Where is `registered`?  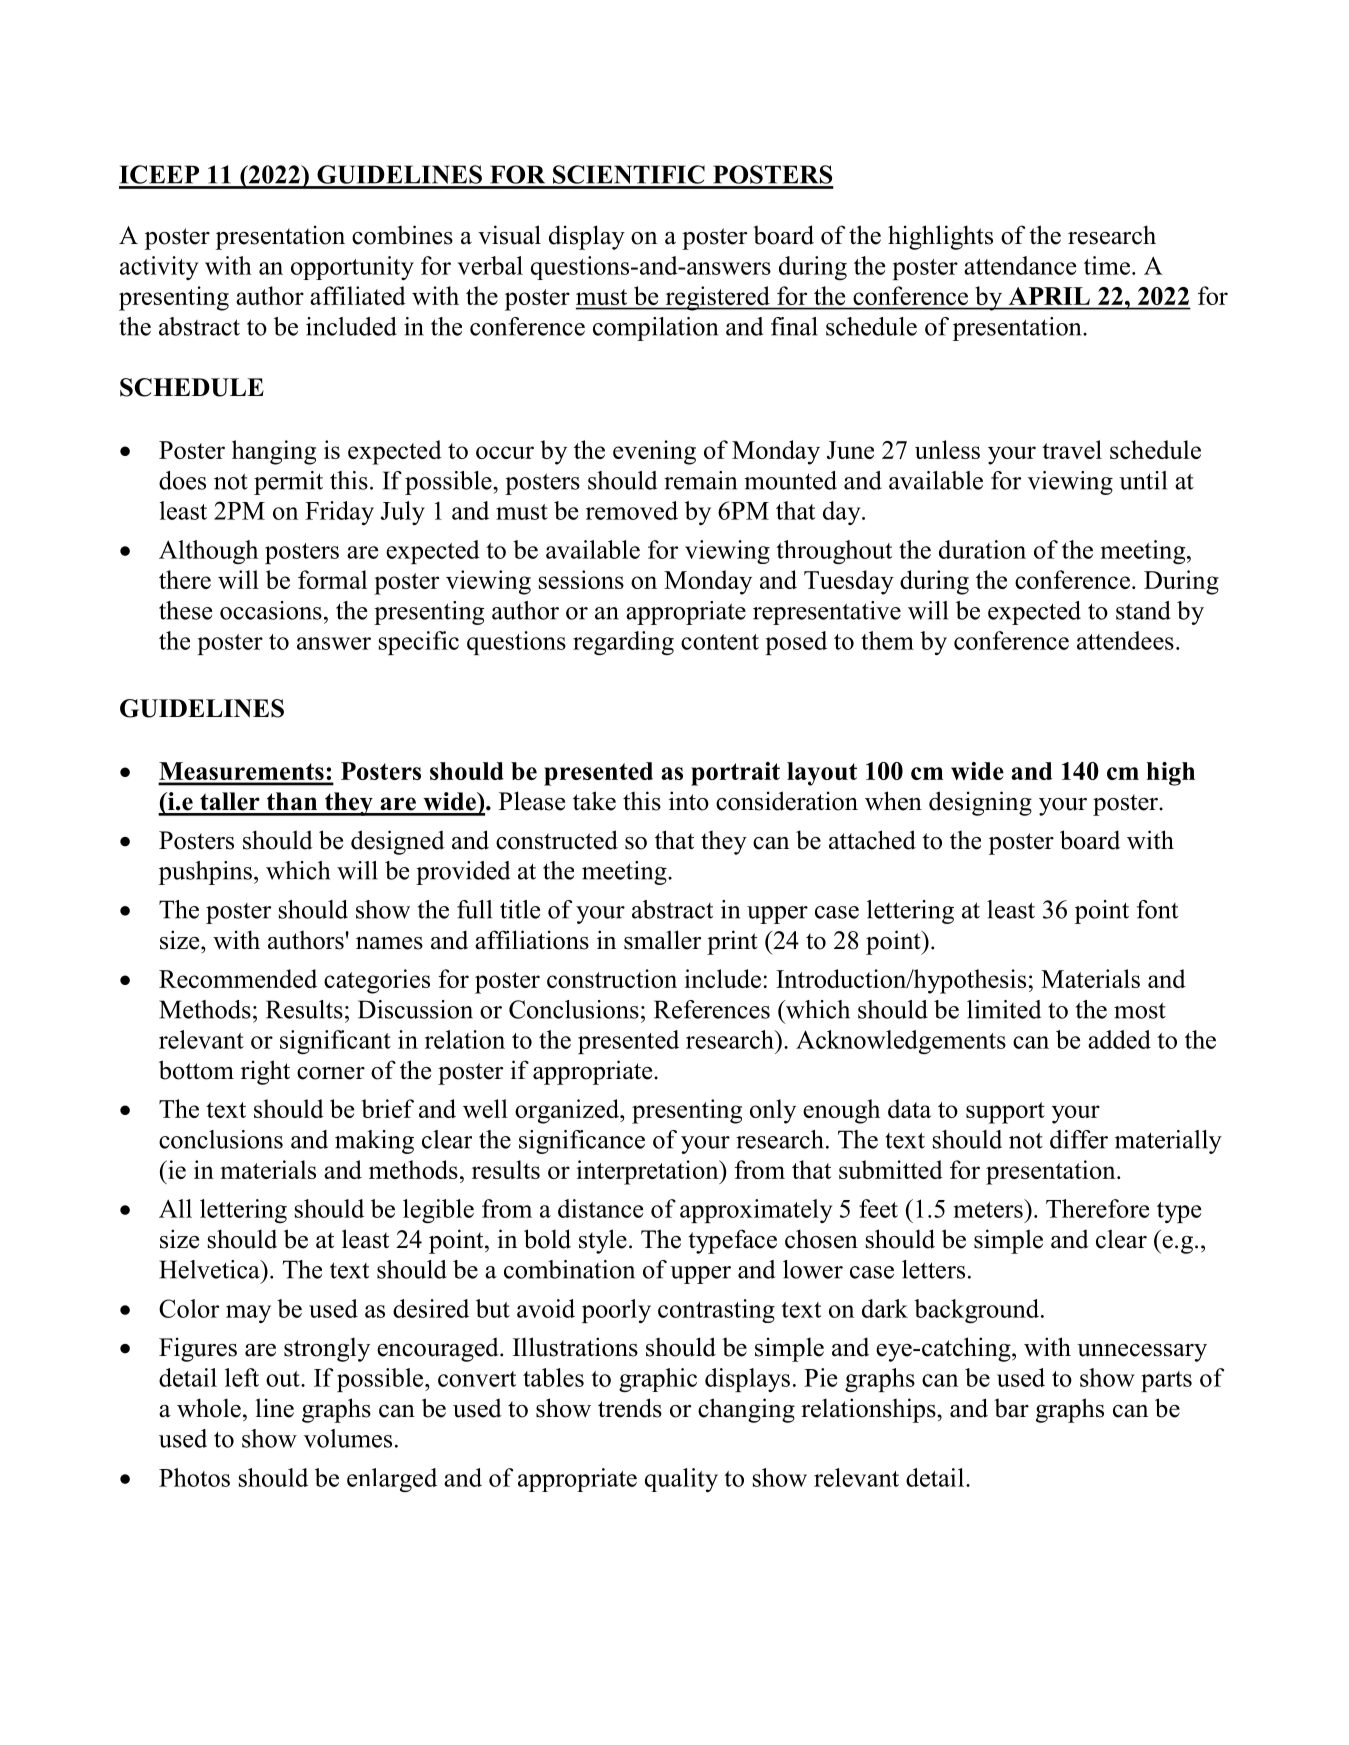
registered is located at coordinates (717, 298).
